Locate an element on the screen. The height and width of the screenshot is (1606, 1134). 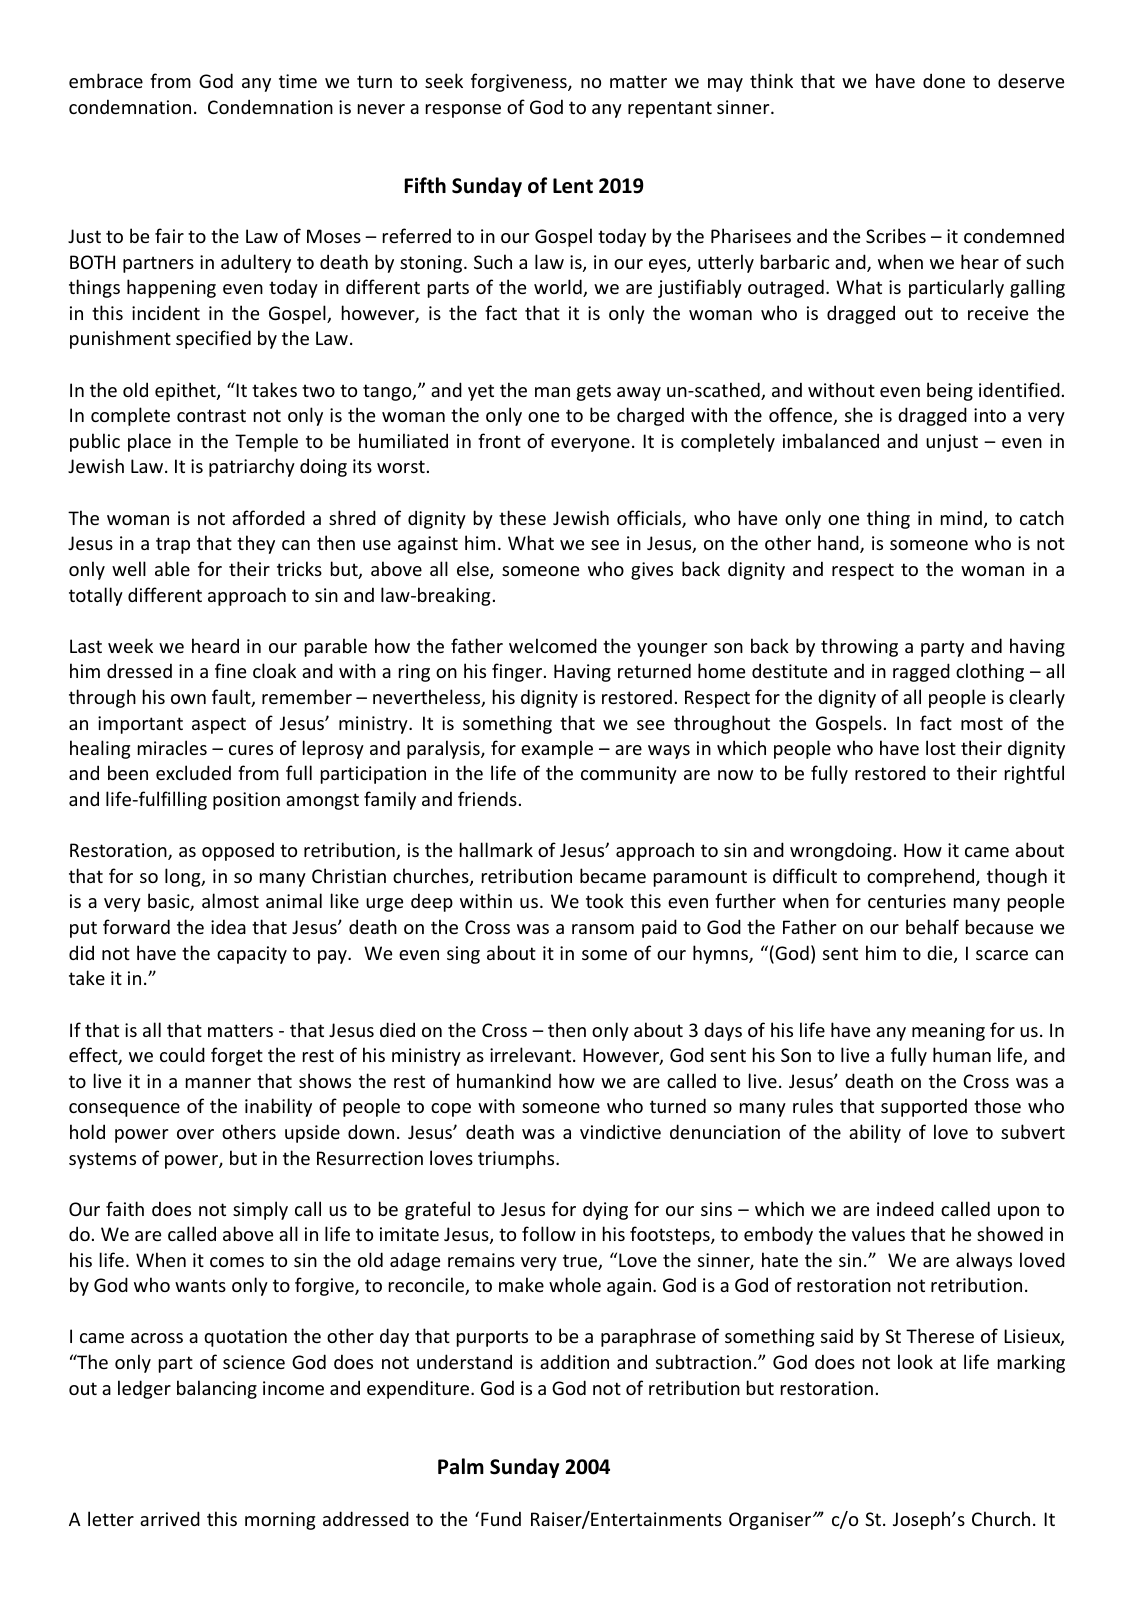
idea is located at coordinates (228, 926).
